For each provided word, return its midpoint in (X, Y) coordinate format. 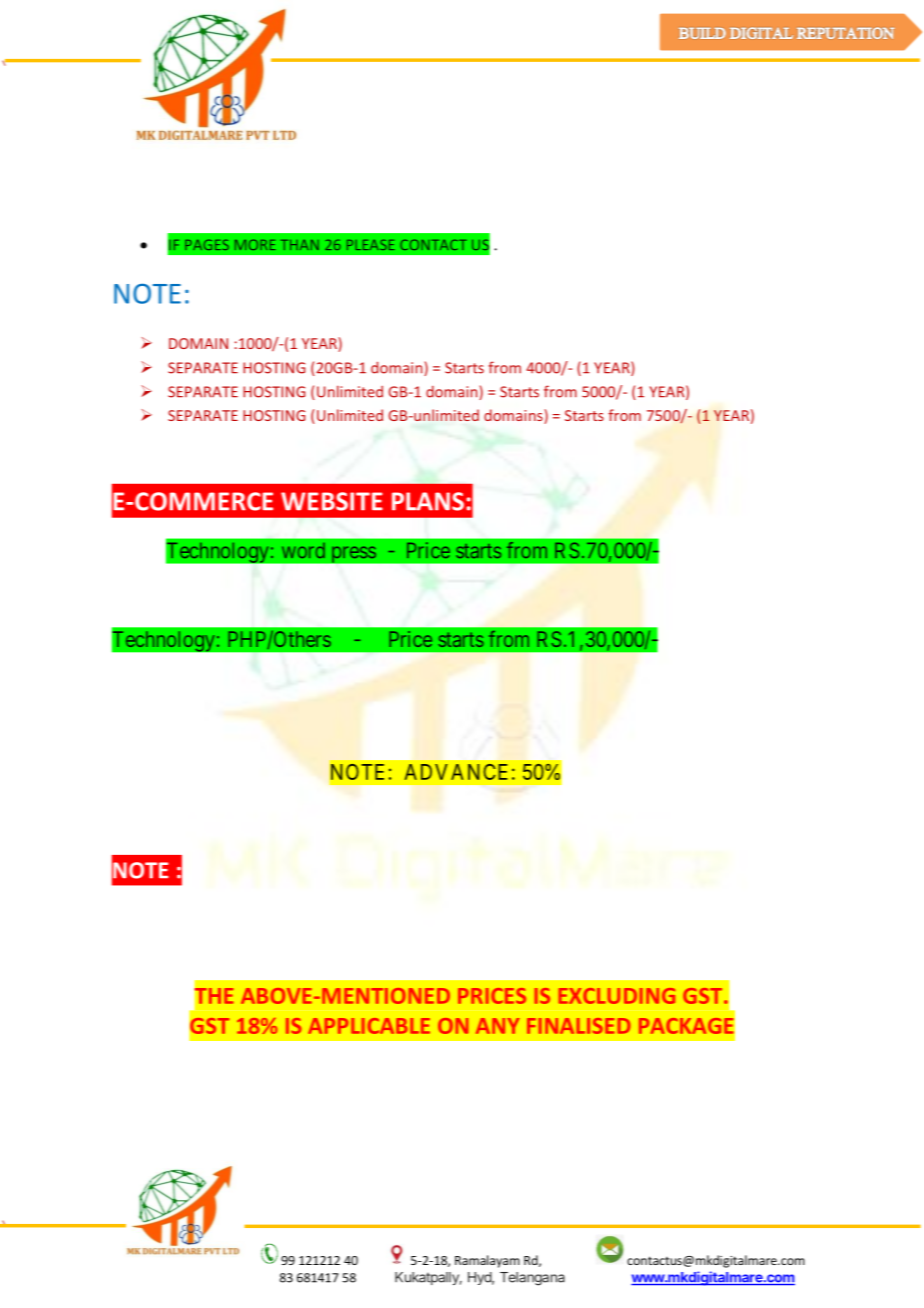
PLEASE (371, 244)
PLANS (428, 501)
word (303, 550)
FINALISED (578, 1026)
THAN (300, 245)
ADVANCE (455, 772)
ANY (498, 1026)
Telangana (532, 1279)
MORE (255, 244)
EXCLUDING (617, 996)
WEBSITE (332, 501)
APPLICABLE (369, 1026)
